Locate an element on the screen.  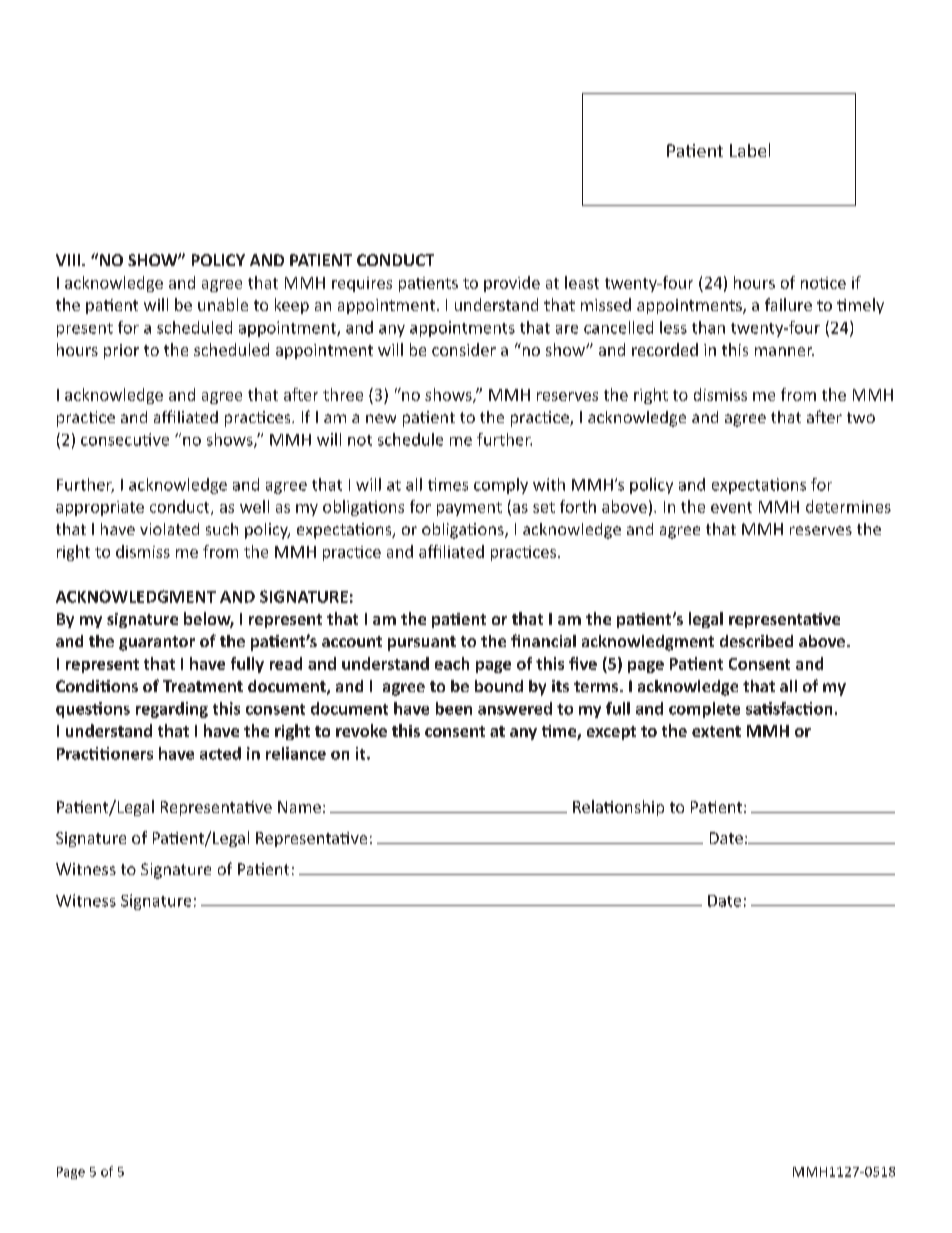
comply is located at coordinates (501, 486).
